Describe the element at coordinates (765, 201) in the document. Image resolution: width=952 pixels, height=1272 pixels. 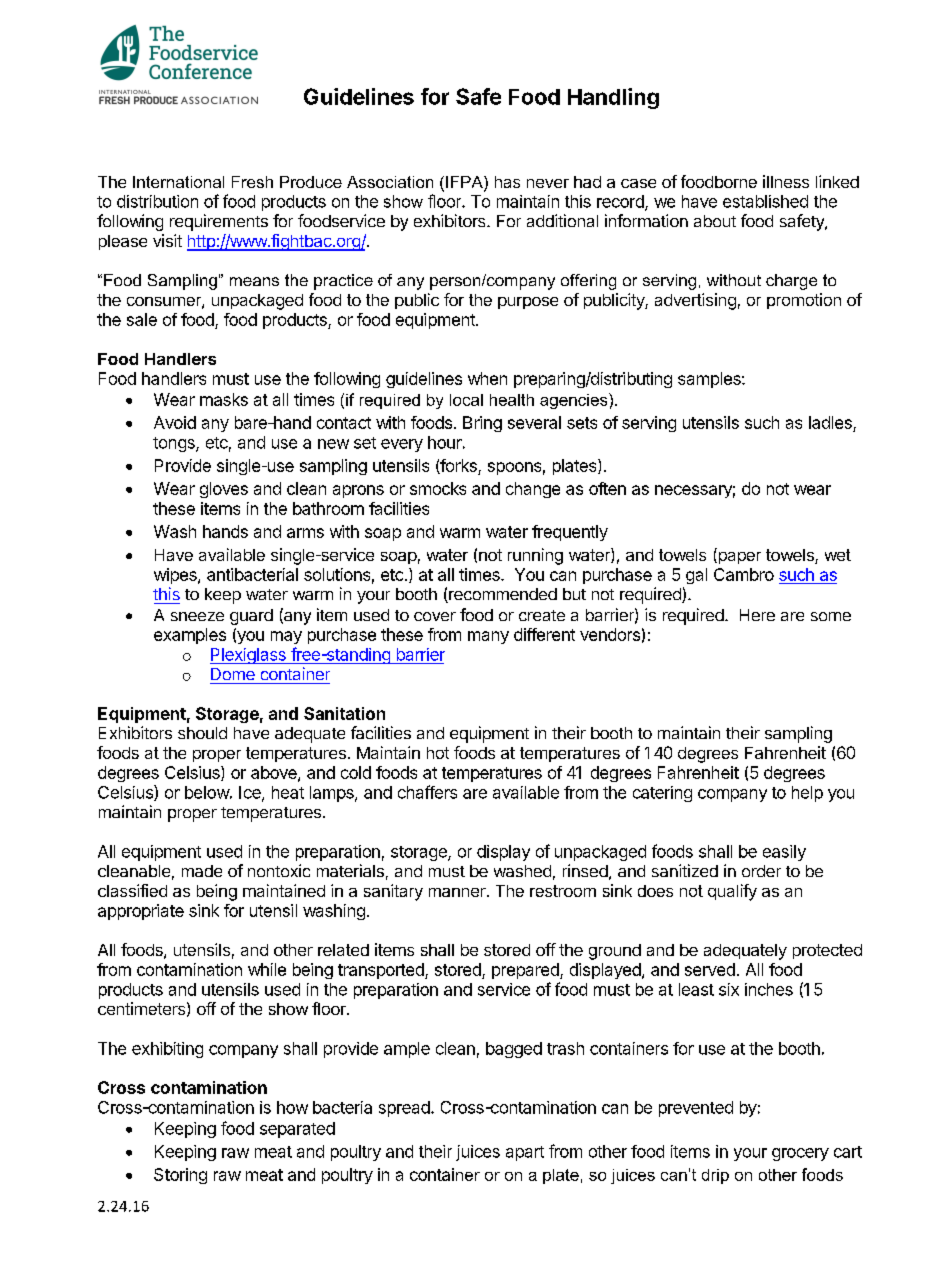
I see `established` at that location.
